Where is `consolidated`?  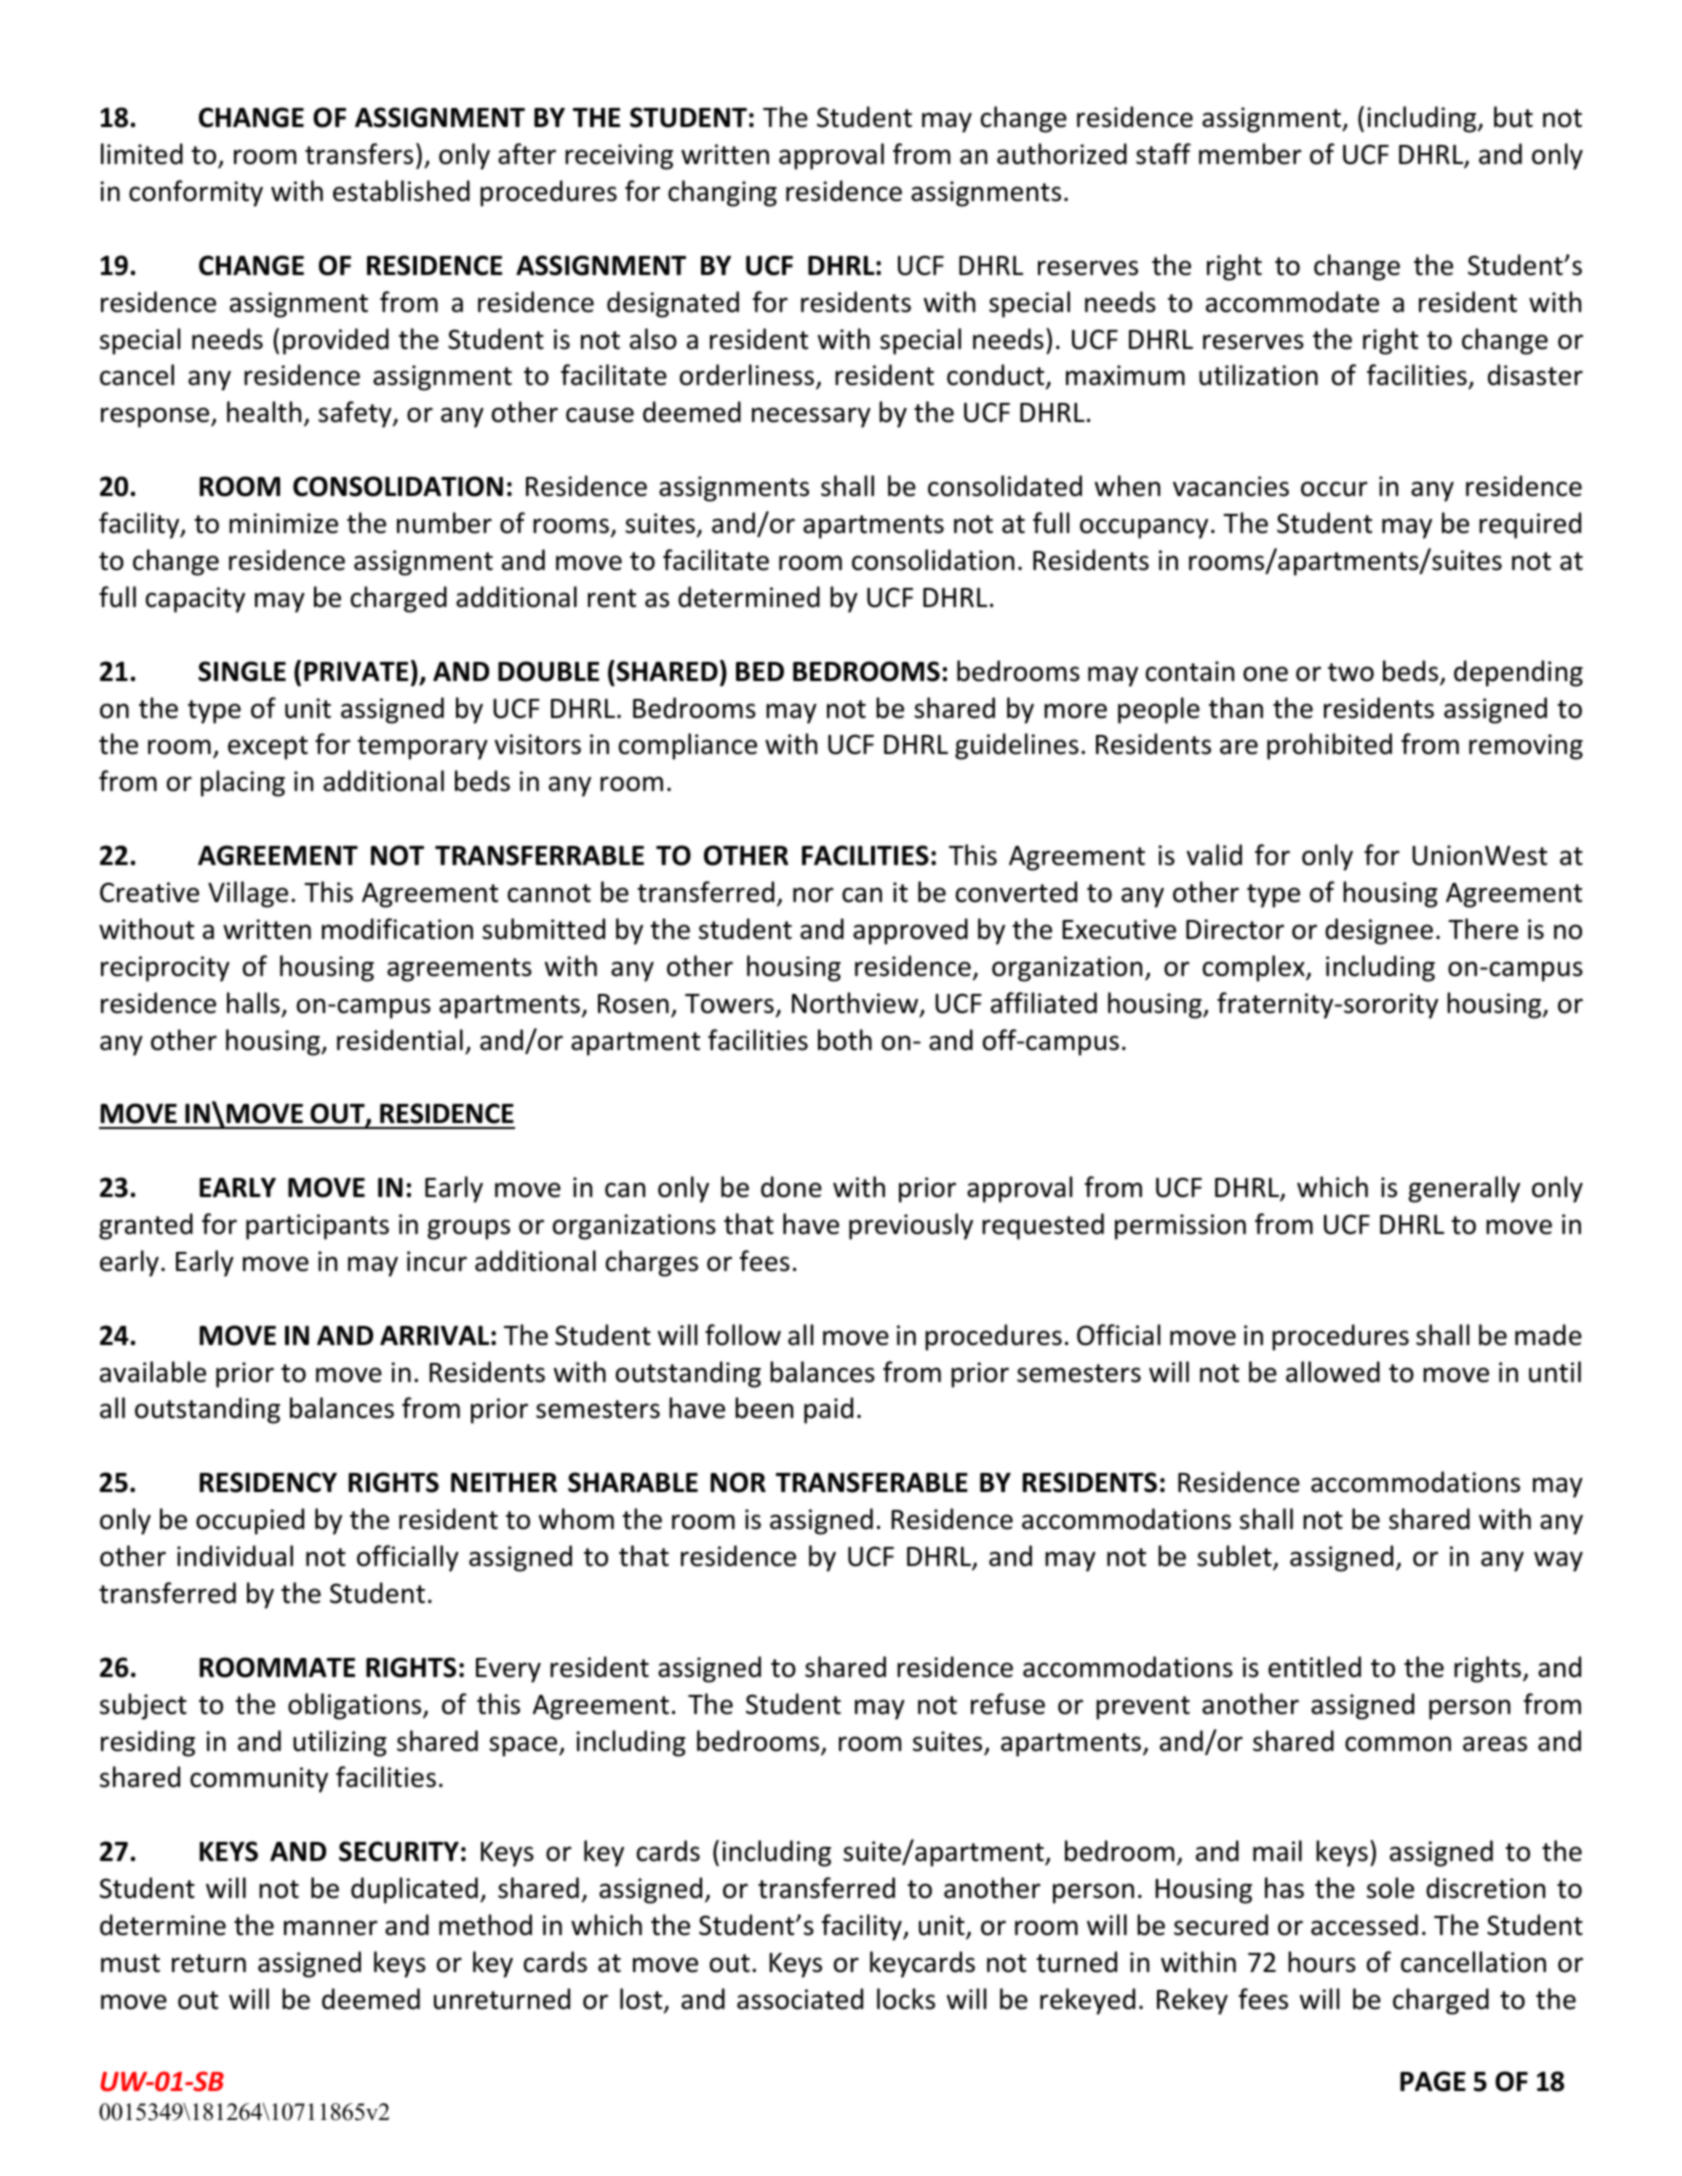 consolidated is located at coordinates (1005, 486).
